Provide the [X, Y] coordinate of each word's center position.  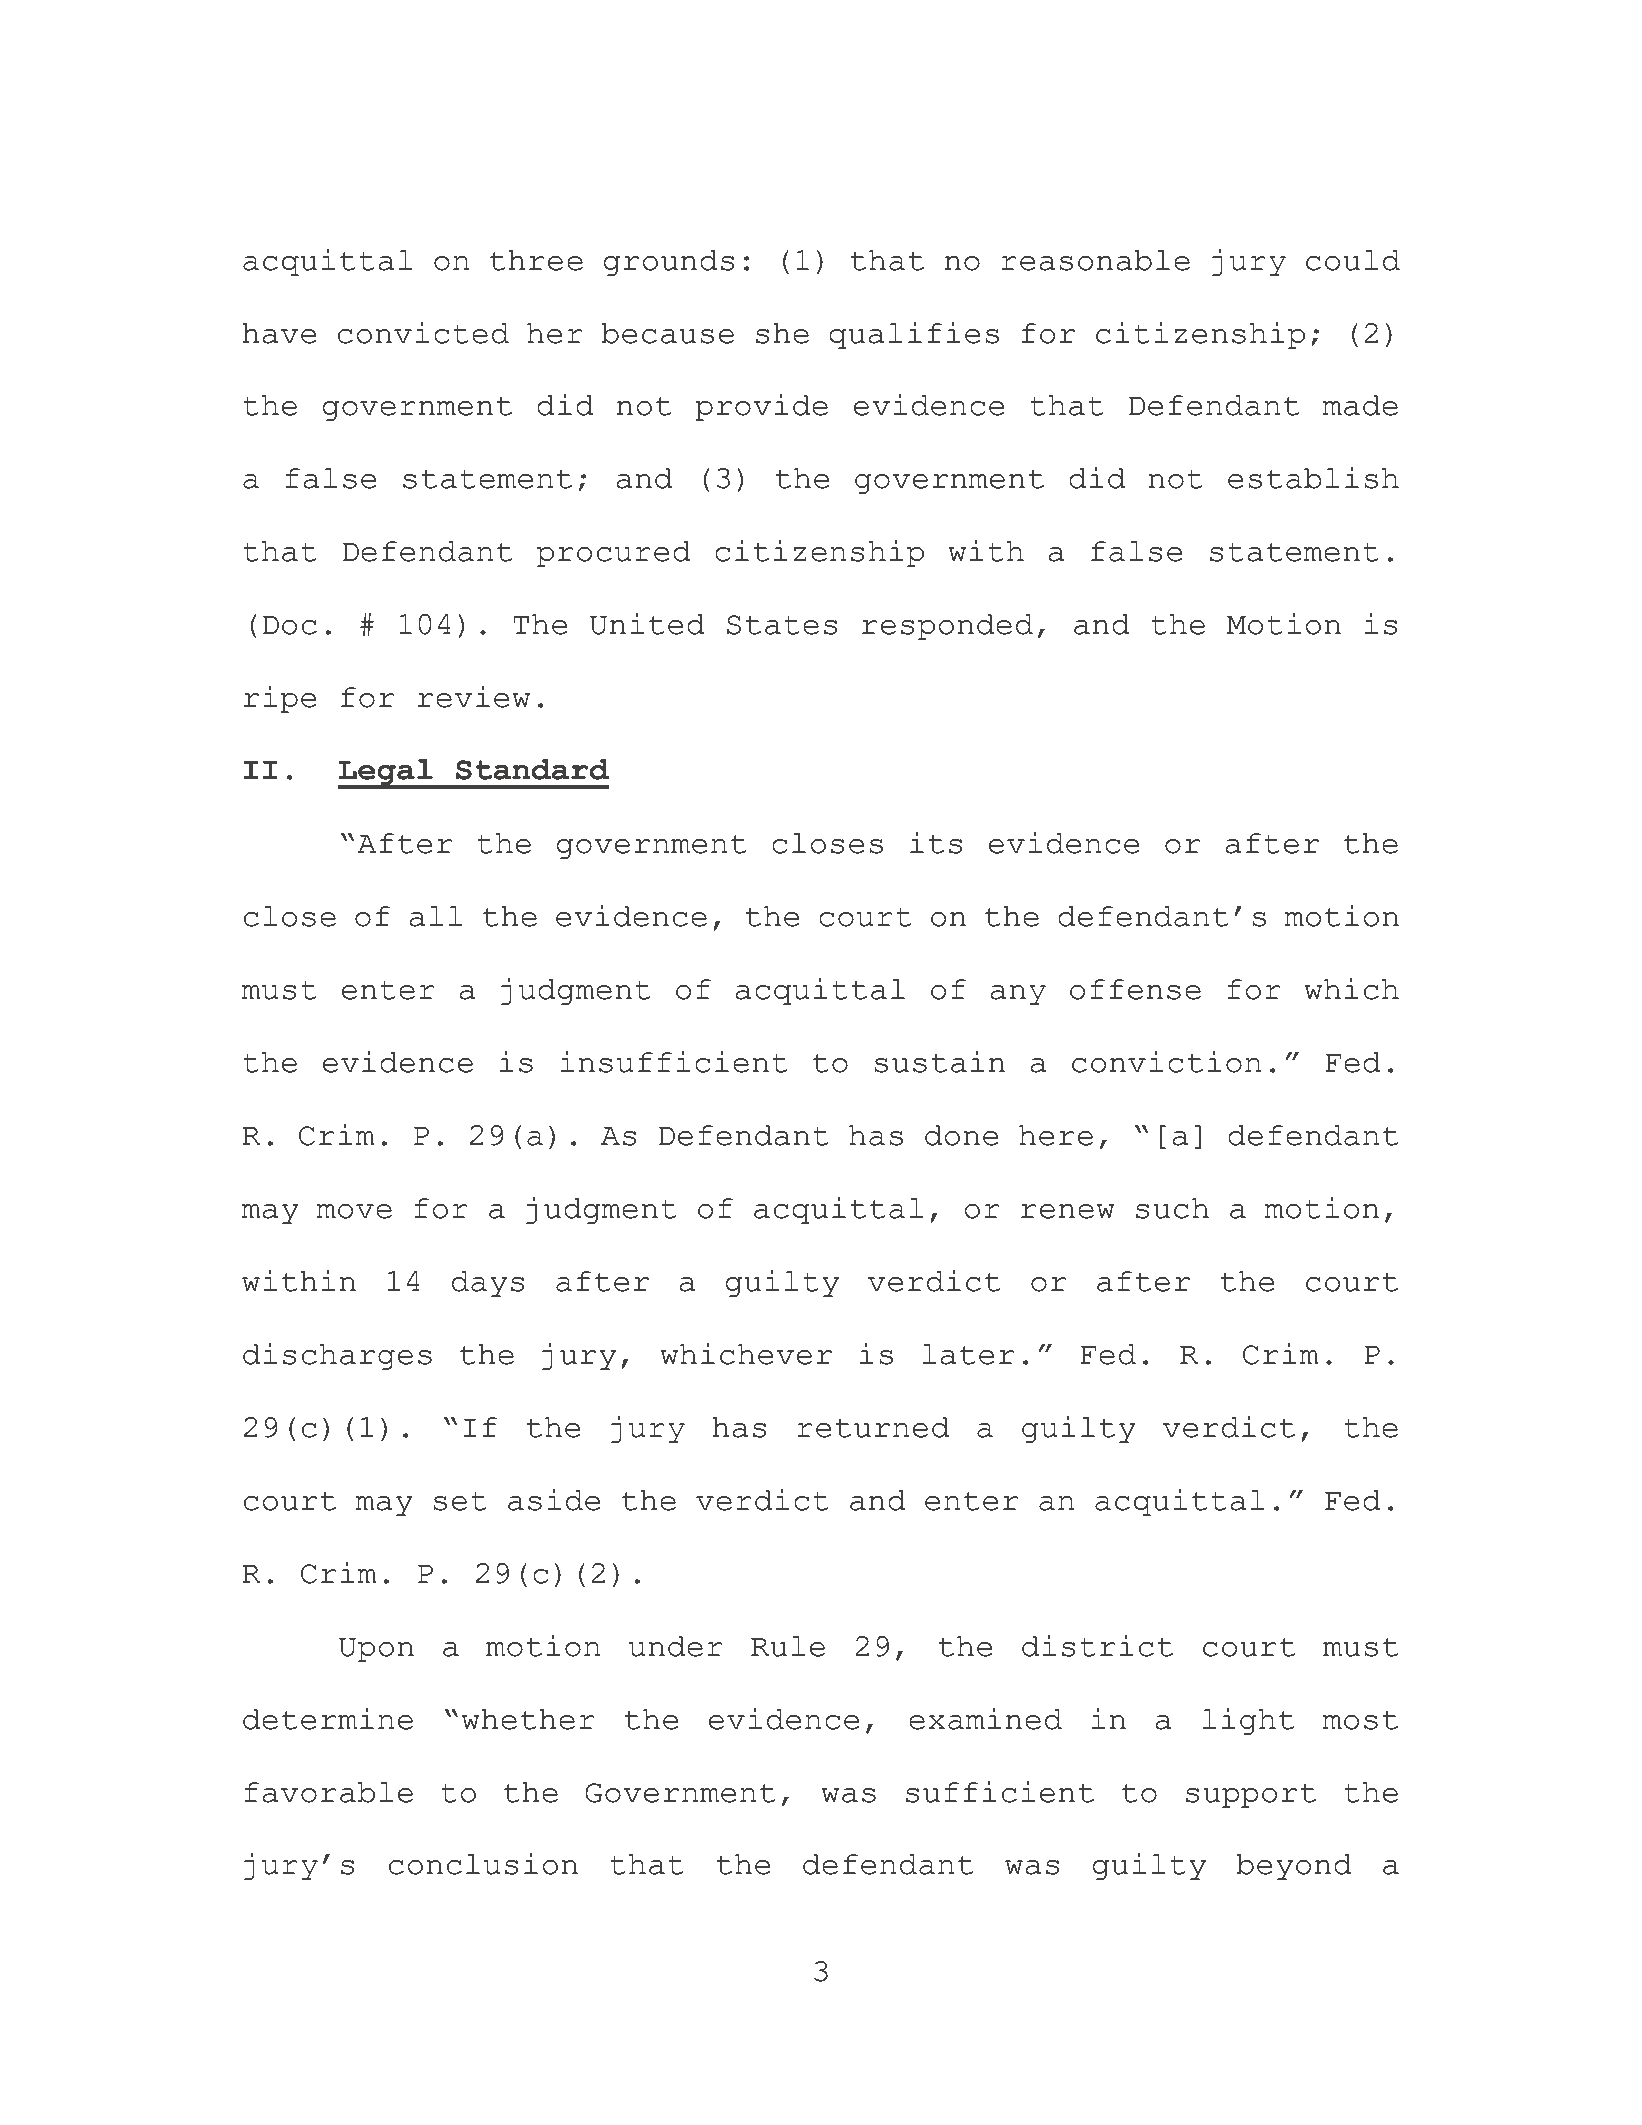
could [1353, 260]
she [782, 333]
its [936, 843]
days [488, 1284]
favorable [328, 1792]
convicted [423, 333]
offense [1135, 989]
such [1172, 1208]
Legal [386, 773]
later [968, 1354]
